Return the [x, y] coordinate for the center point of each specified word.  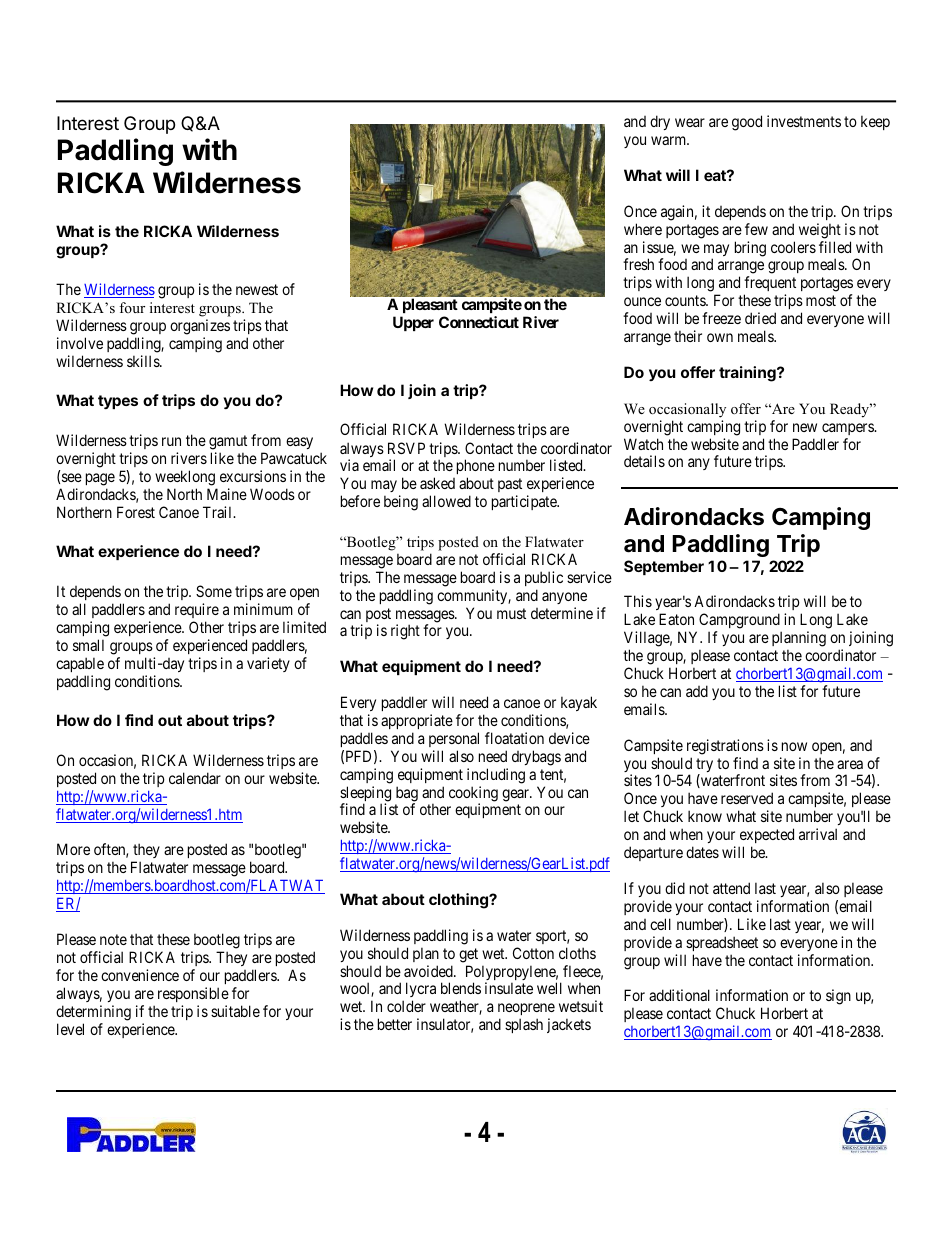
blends [461, 988]
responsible [193, 994]
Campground [740, 622]
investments [804, 121]
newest [257, 289]
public [544, 578]
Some [214, 591]
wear [690, 122]
